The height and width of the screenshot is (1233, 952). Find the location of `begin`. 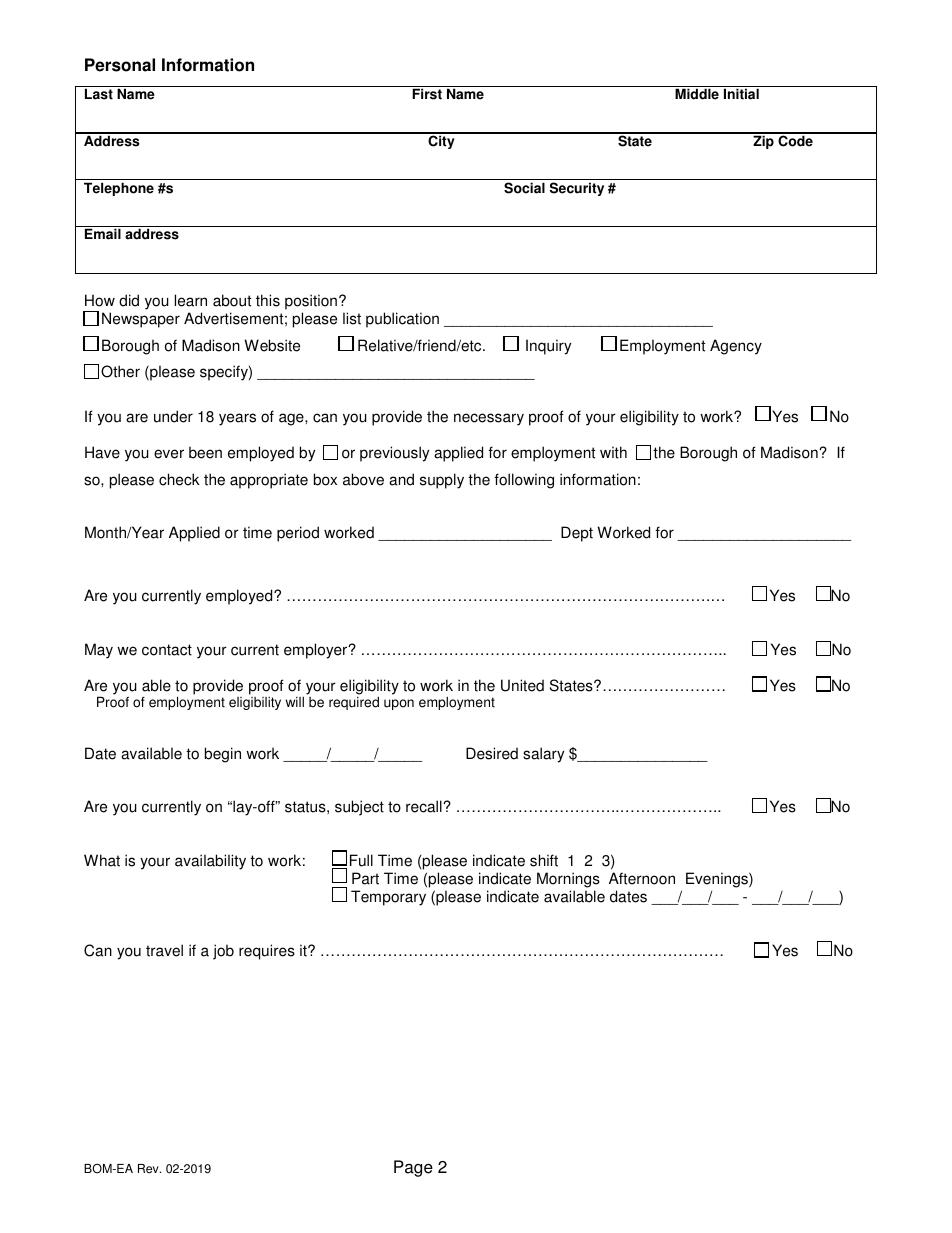

begin is located at coordinates (223, 755).
